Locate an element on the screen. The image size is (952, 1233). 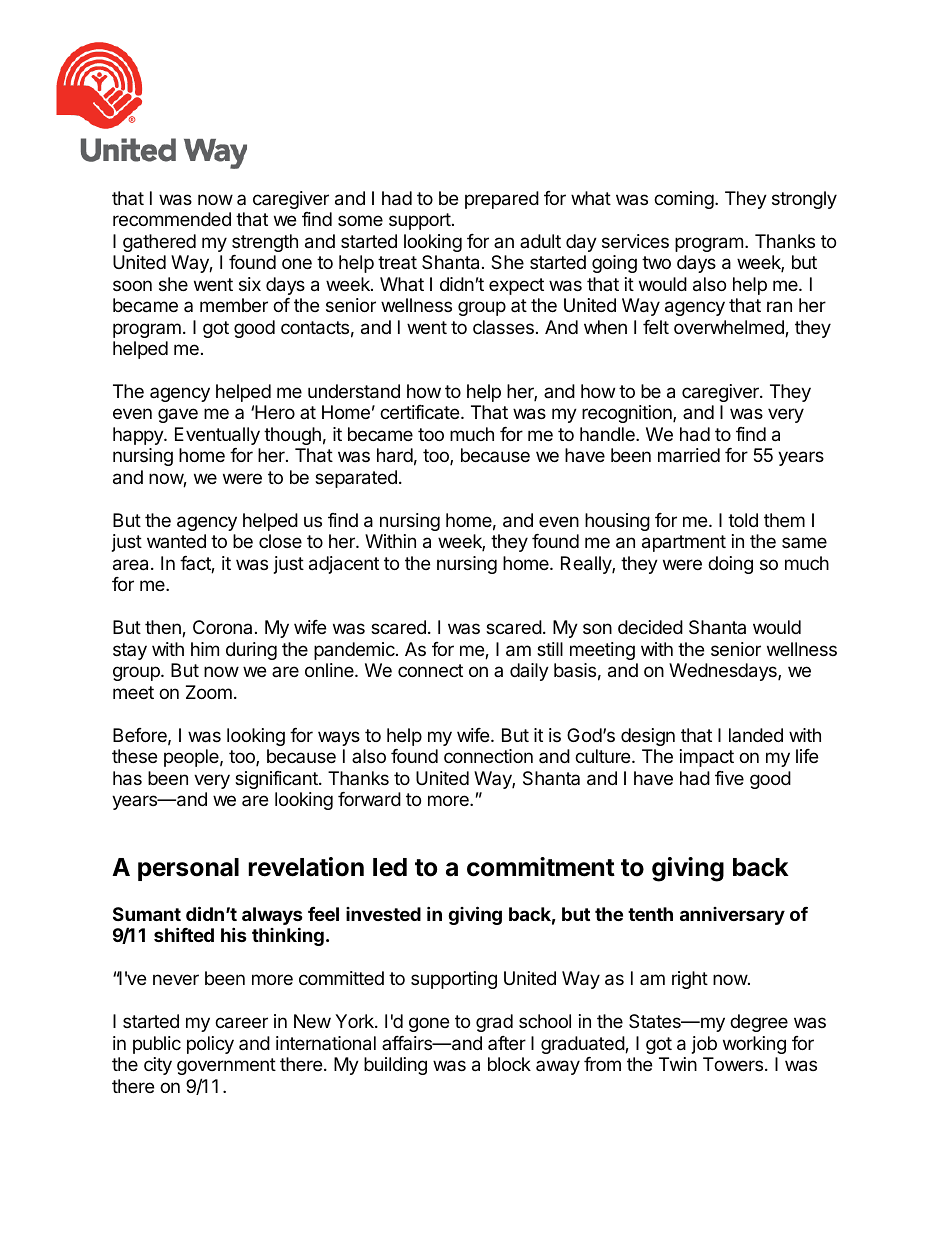
significant is located at coordinates (277, 780).
